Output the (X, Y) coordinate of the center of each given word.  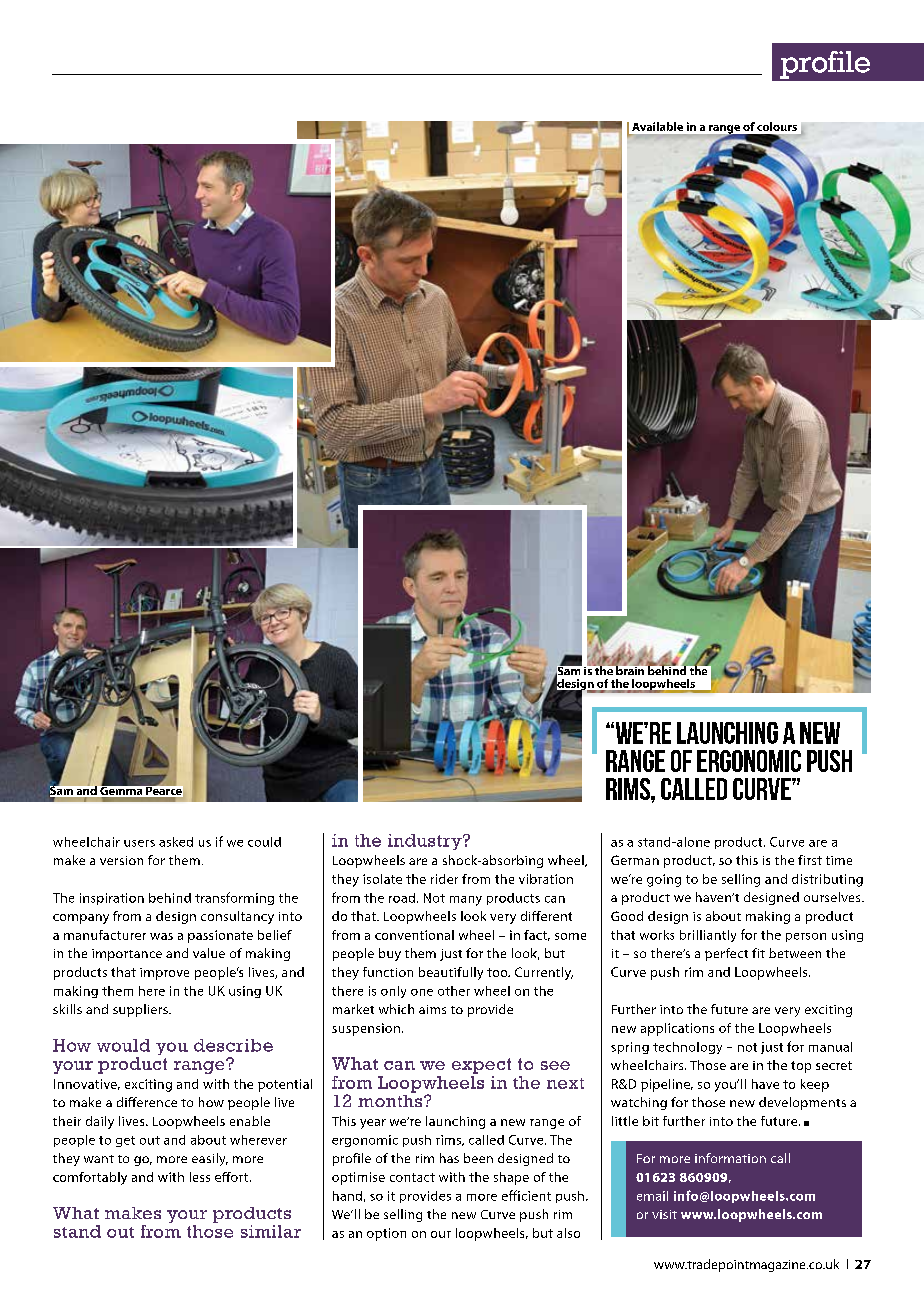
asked (176, 842)
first (810, 860)
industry (426, 842)
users (139, 843)
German (635, 860)
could (264, 842)
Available (657, 126)
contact (412, 1177)
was (161, 936)
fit (758, 953)
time (839, 860)
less (200, 1177)
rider (444, 879)
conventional (414, 935)
